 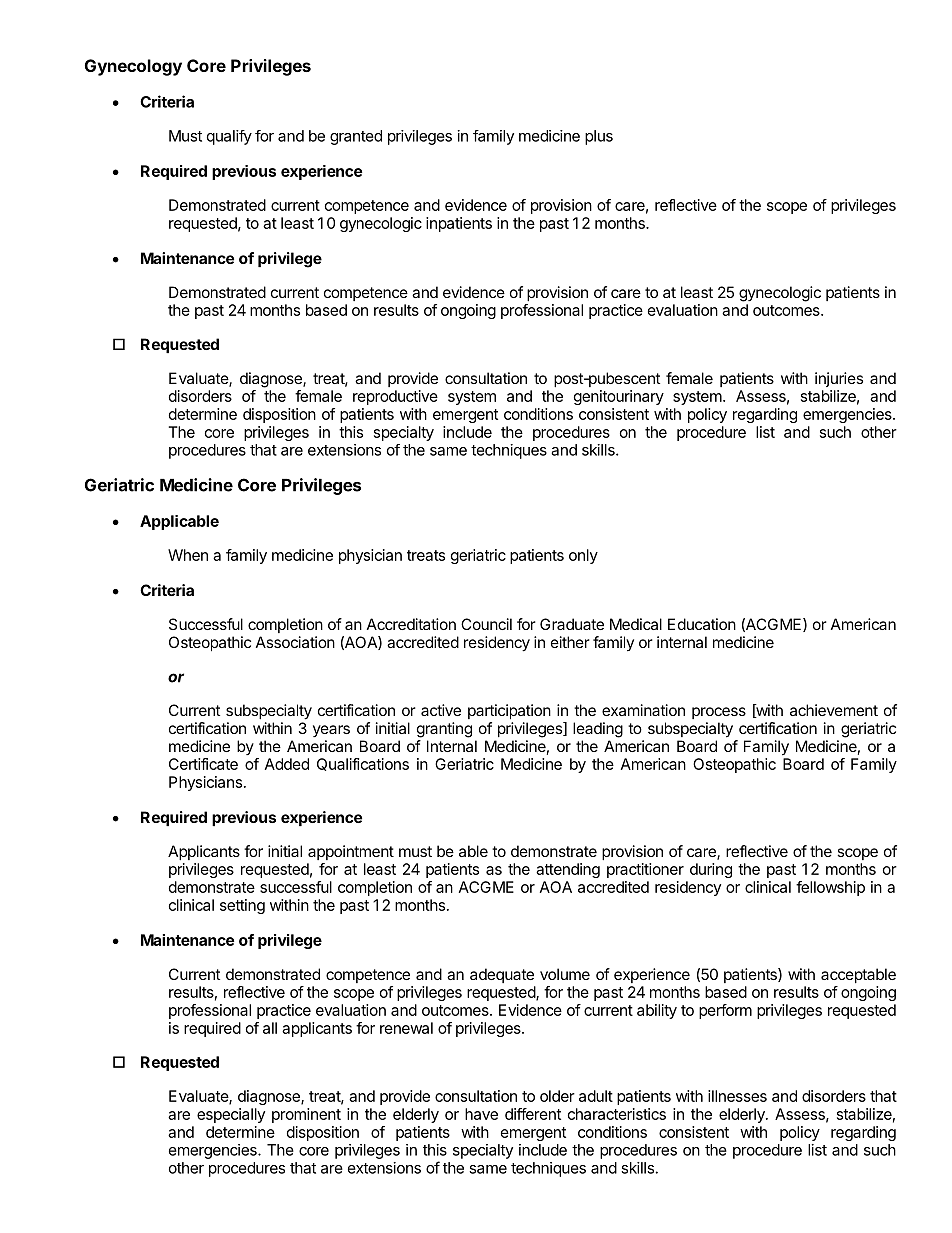 I want to click on When, so click(x=188, y=555).
